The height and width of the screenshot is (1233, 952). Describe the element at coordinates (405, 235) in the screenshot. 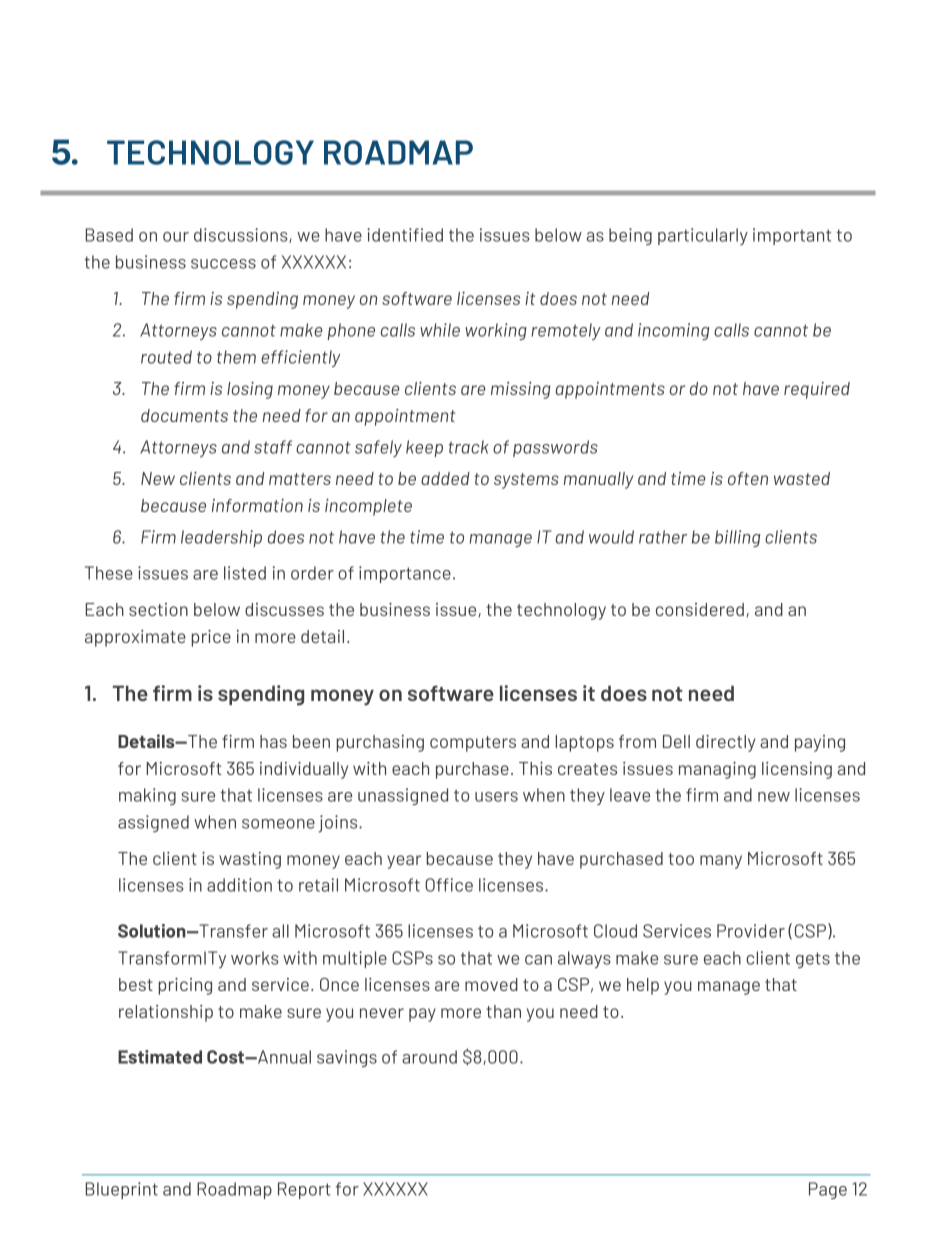

I see `identified` at that location.
